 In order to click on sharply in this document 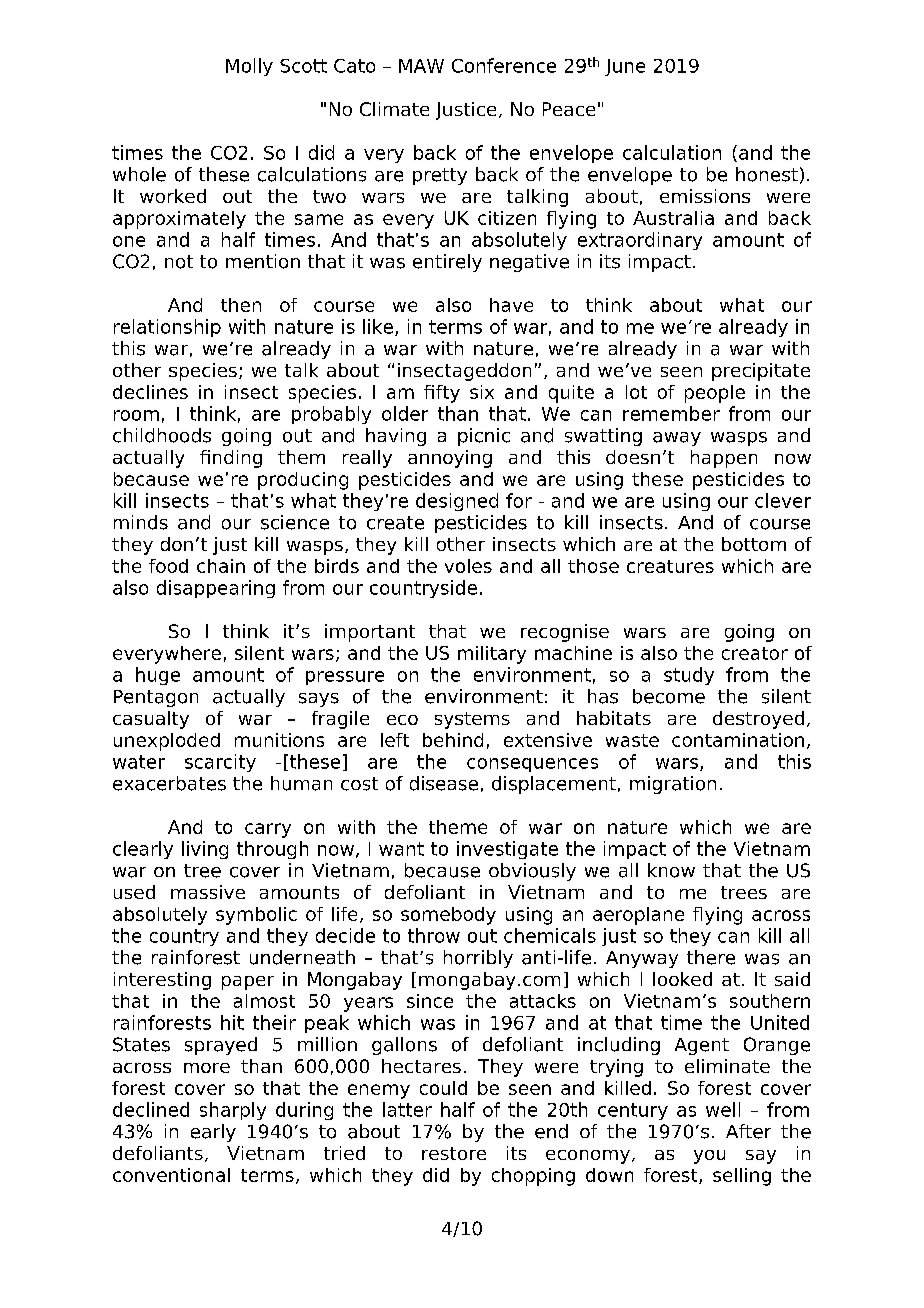, I will do `click(233, 1111)`.
